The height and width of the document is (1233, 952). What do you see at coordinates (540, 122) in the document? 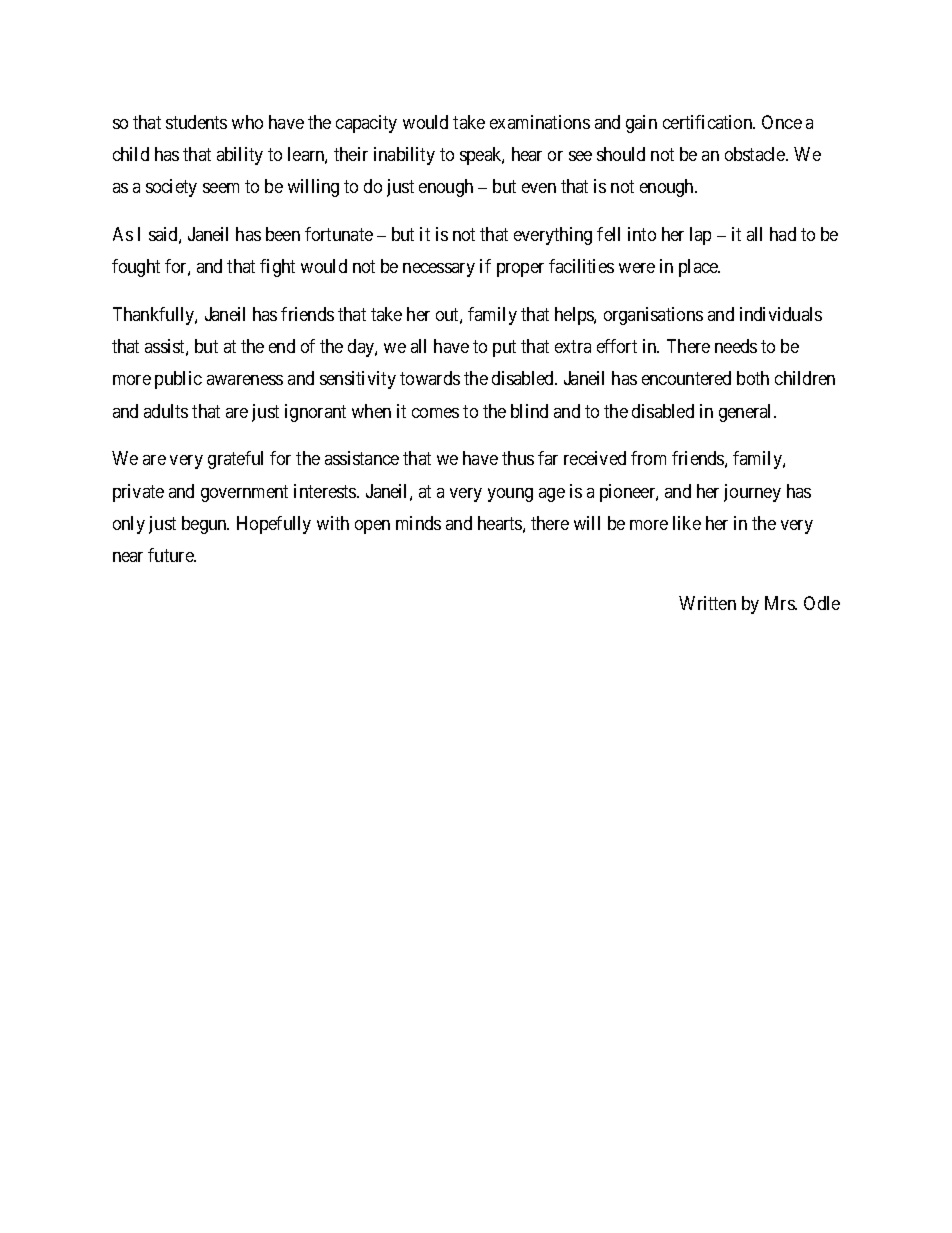
I see `examinations` at bounding box center [540, 122].
